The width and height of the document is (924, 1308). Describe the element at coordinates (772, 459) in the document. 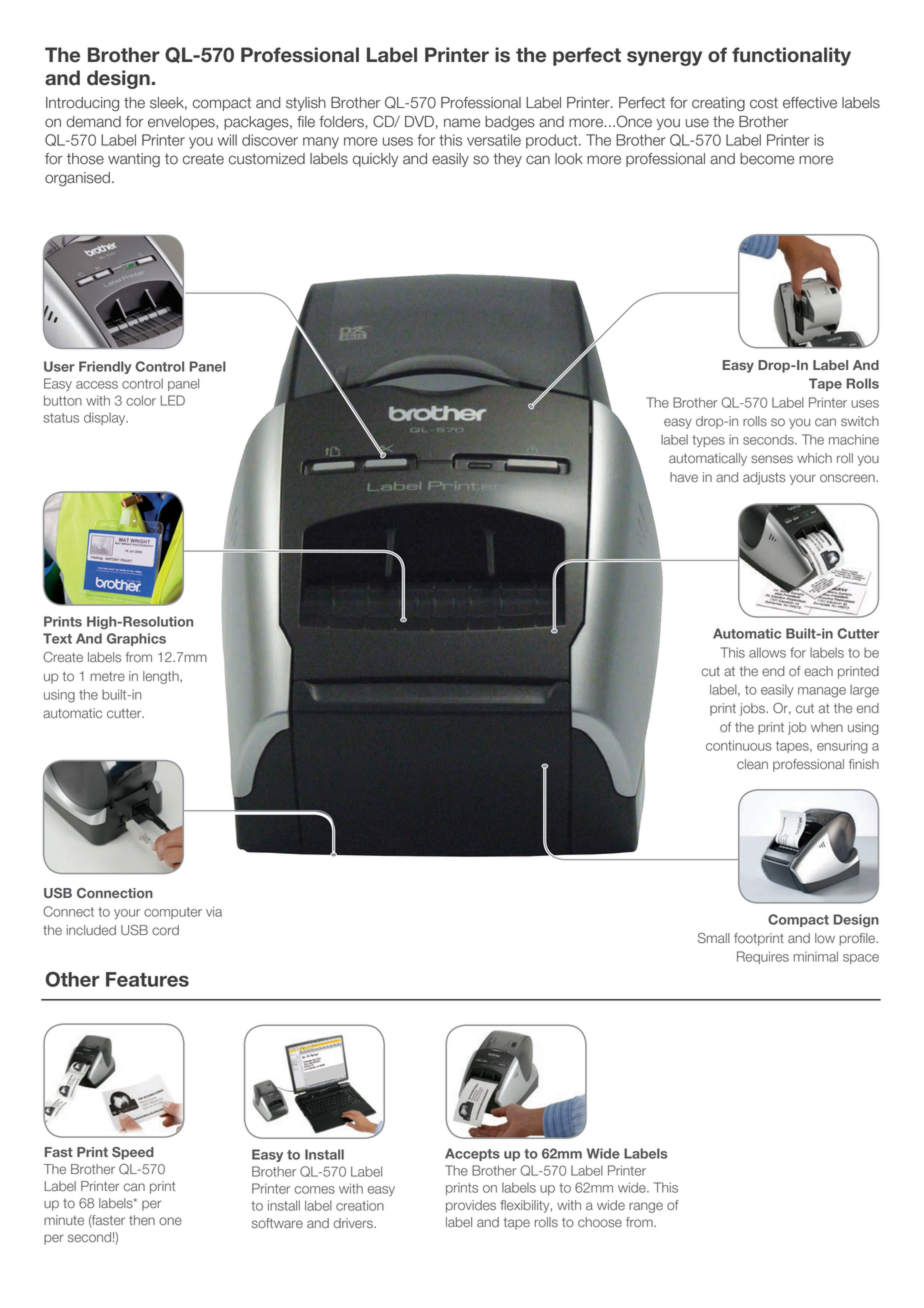

I see `senses` at that location.
